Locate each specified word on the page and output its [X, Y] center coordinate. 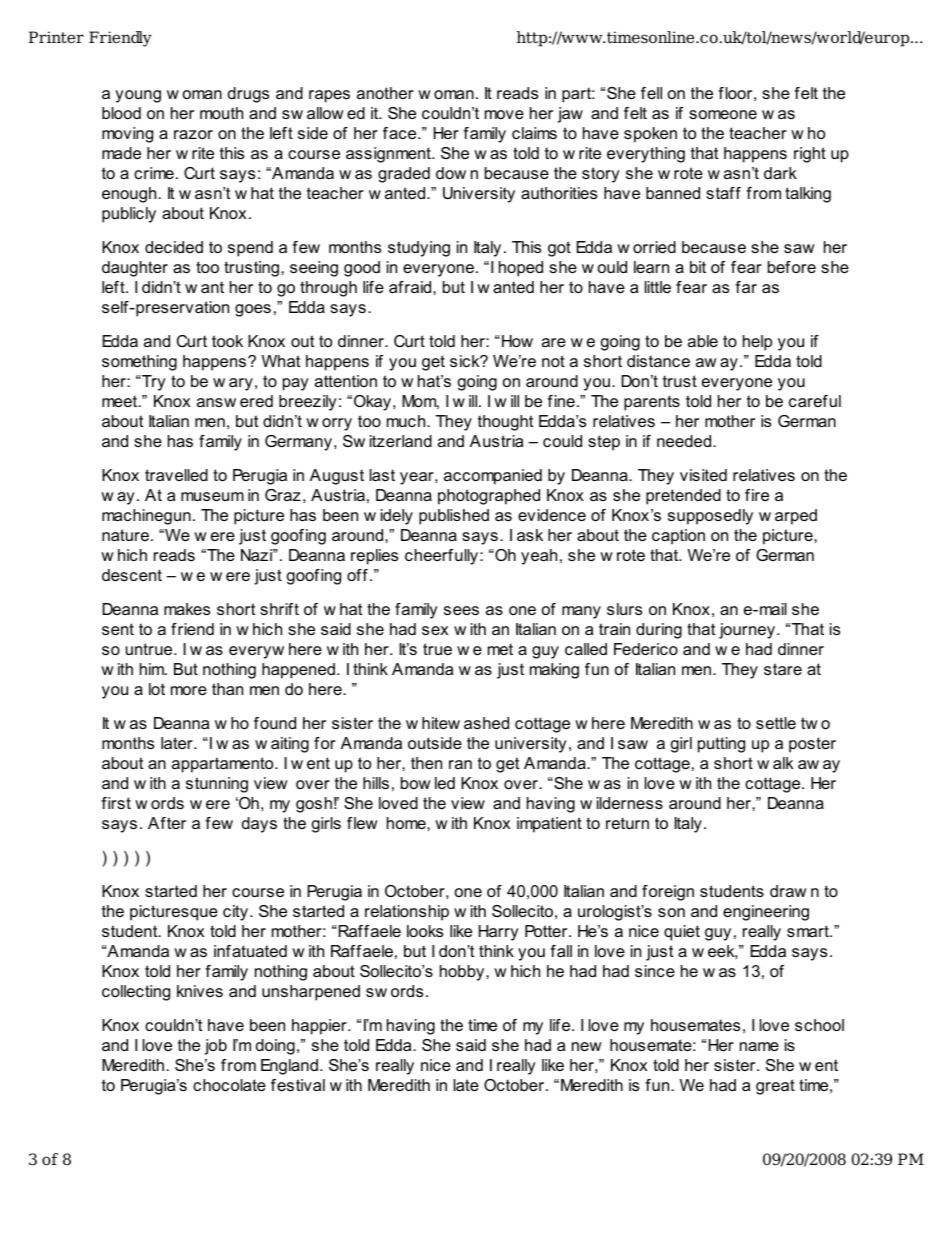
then [426, 763]
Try [153, 383]
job [216, 1047]
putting [721, 745]
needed [685, 441]
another [385, 93]
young [138, 96]
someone [723, 114]
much [407, 421]
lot [157, 689]
